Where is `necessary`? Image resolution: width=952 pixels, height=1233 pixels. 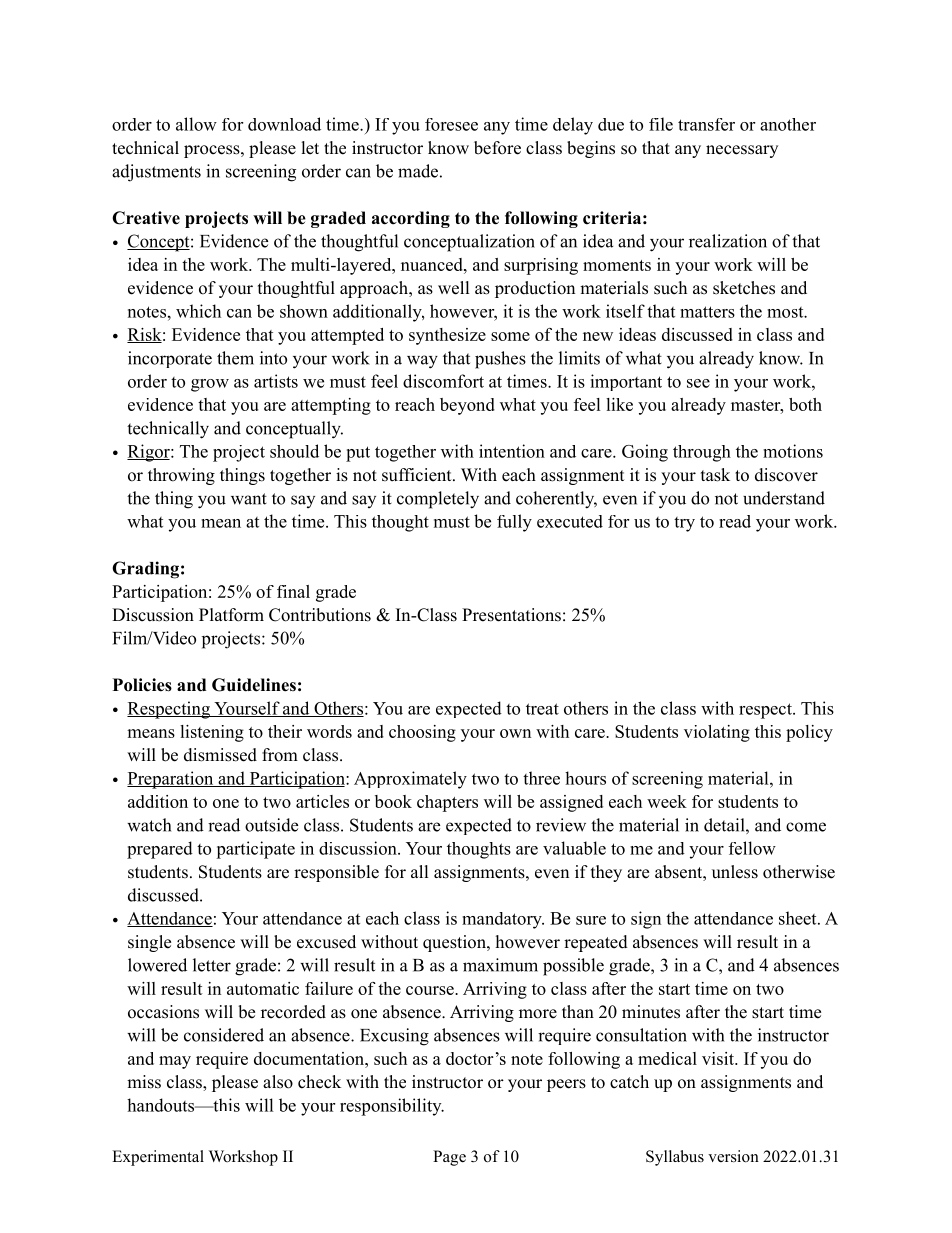
necessary is located at coordinates (742, 151).
